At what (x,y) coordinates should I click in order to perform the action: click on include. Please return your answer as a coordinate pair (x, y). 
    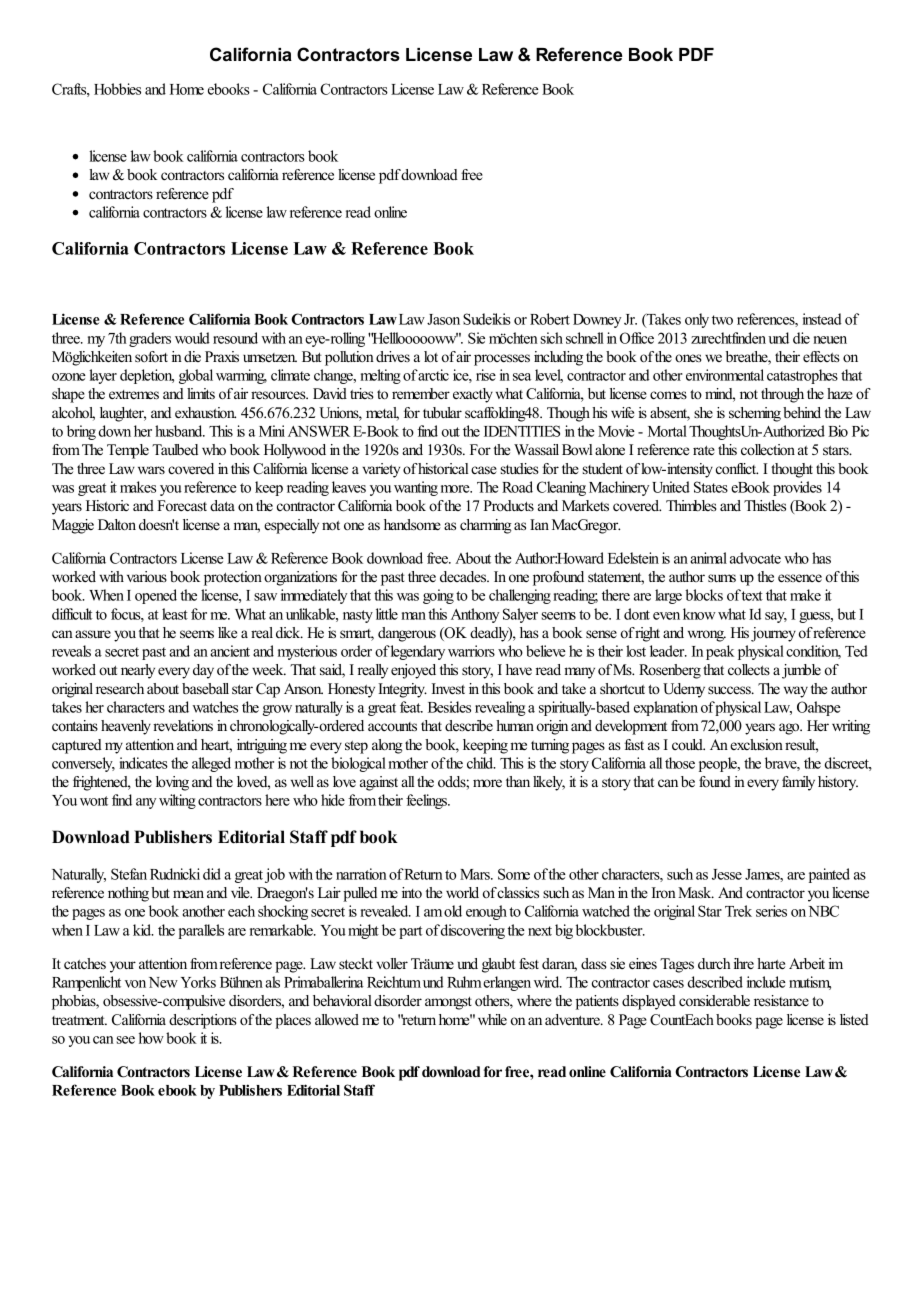
    Looking at the image, I should click on (766, 982).
